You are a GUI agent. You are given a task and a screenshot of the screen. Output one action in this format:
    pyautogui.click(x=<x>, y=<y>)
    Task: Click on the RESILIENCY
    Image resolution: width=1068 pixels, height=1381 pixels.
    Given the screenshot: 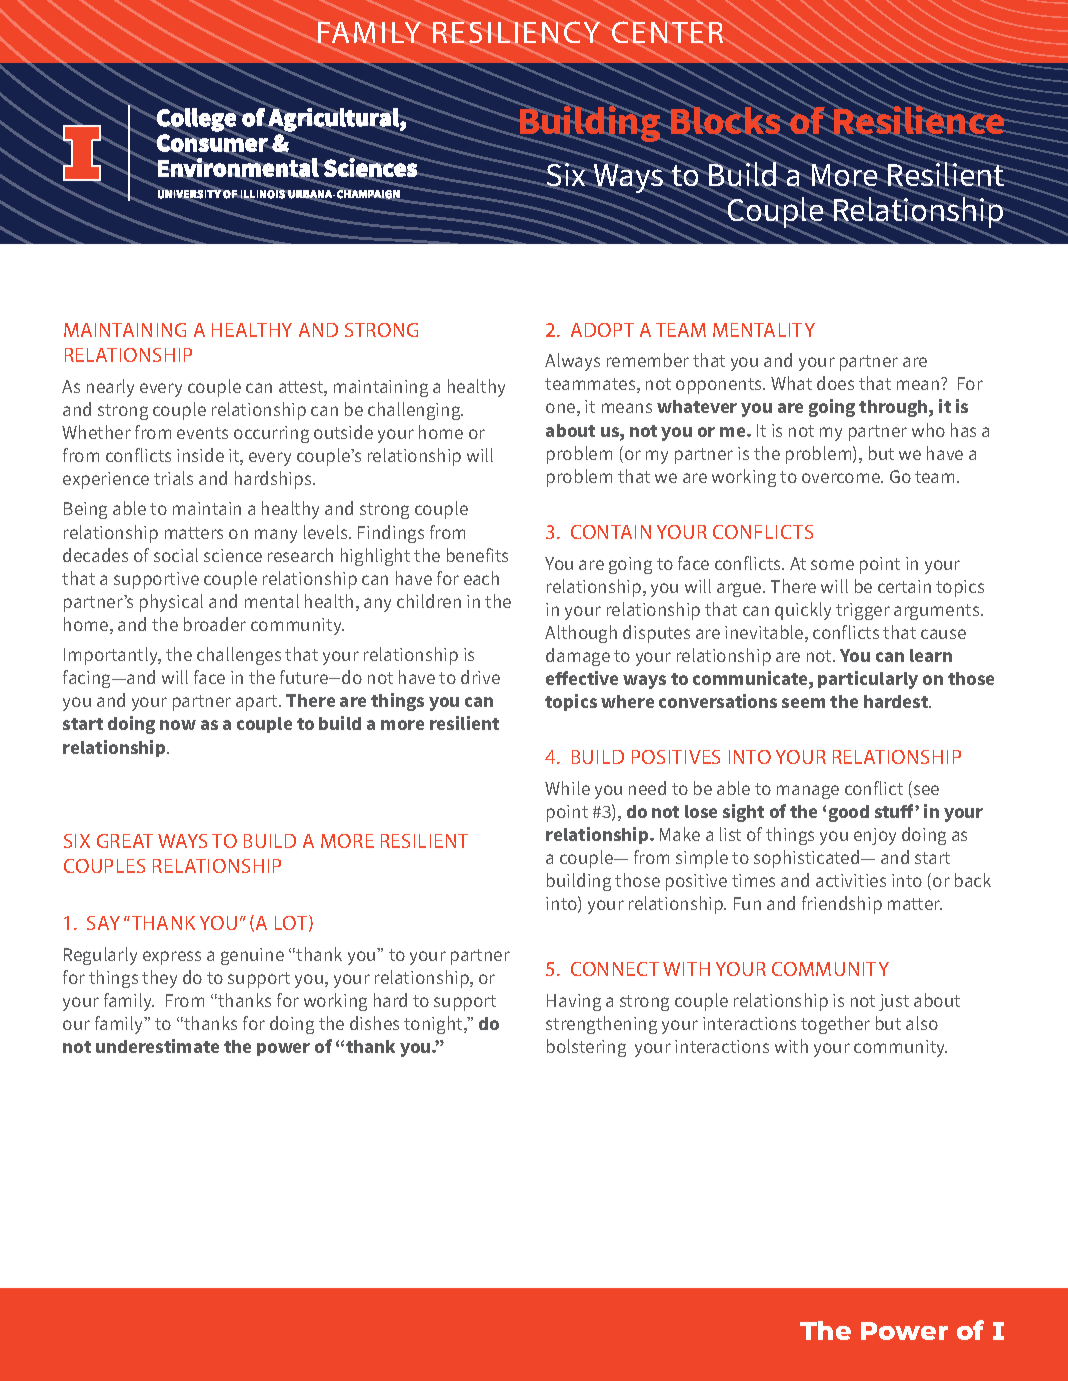 What is the action you would take?
    pyautogui.click(x=516, y=32)
